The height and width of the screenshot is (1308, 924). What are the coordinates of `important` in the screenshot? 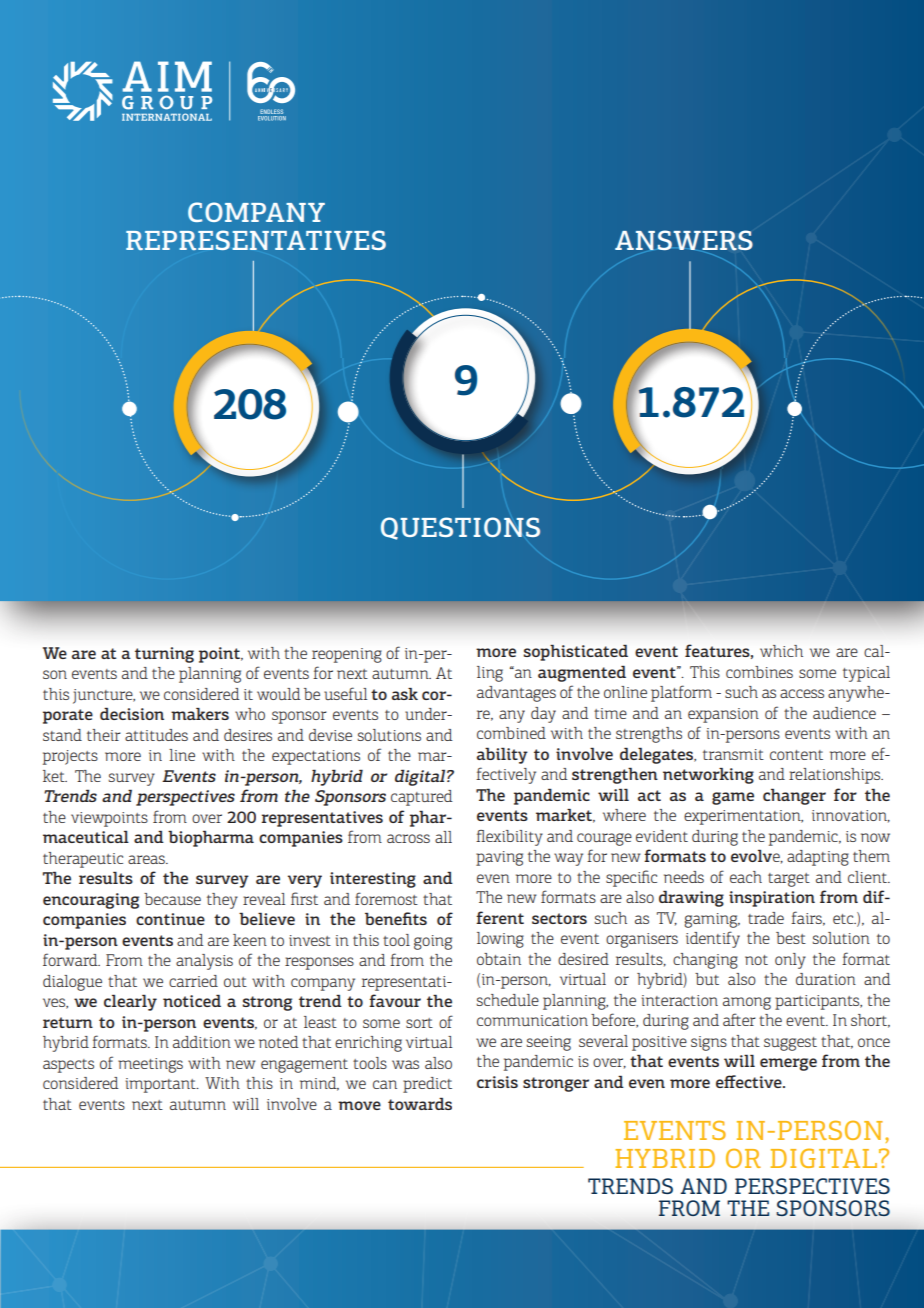 It's located at (162, 1085).
